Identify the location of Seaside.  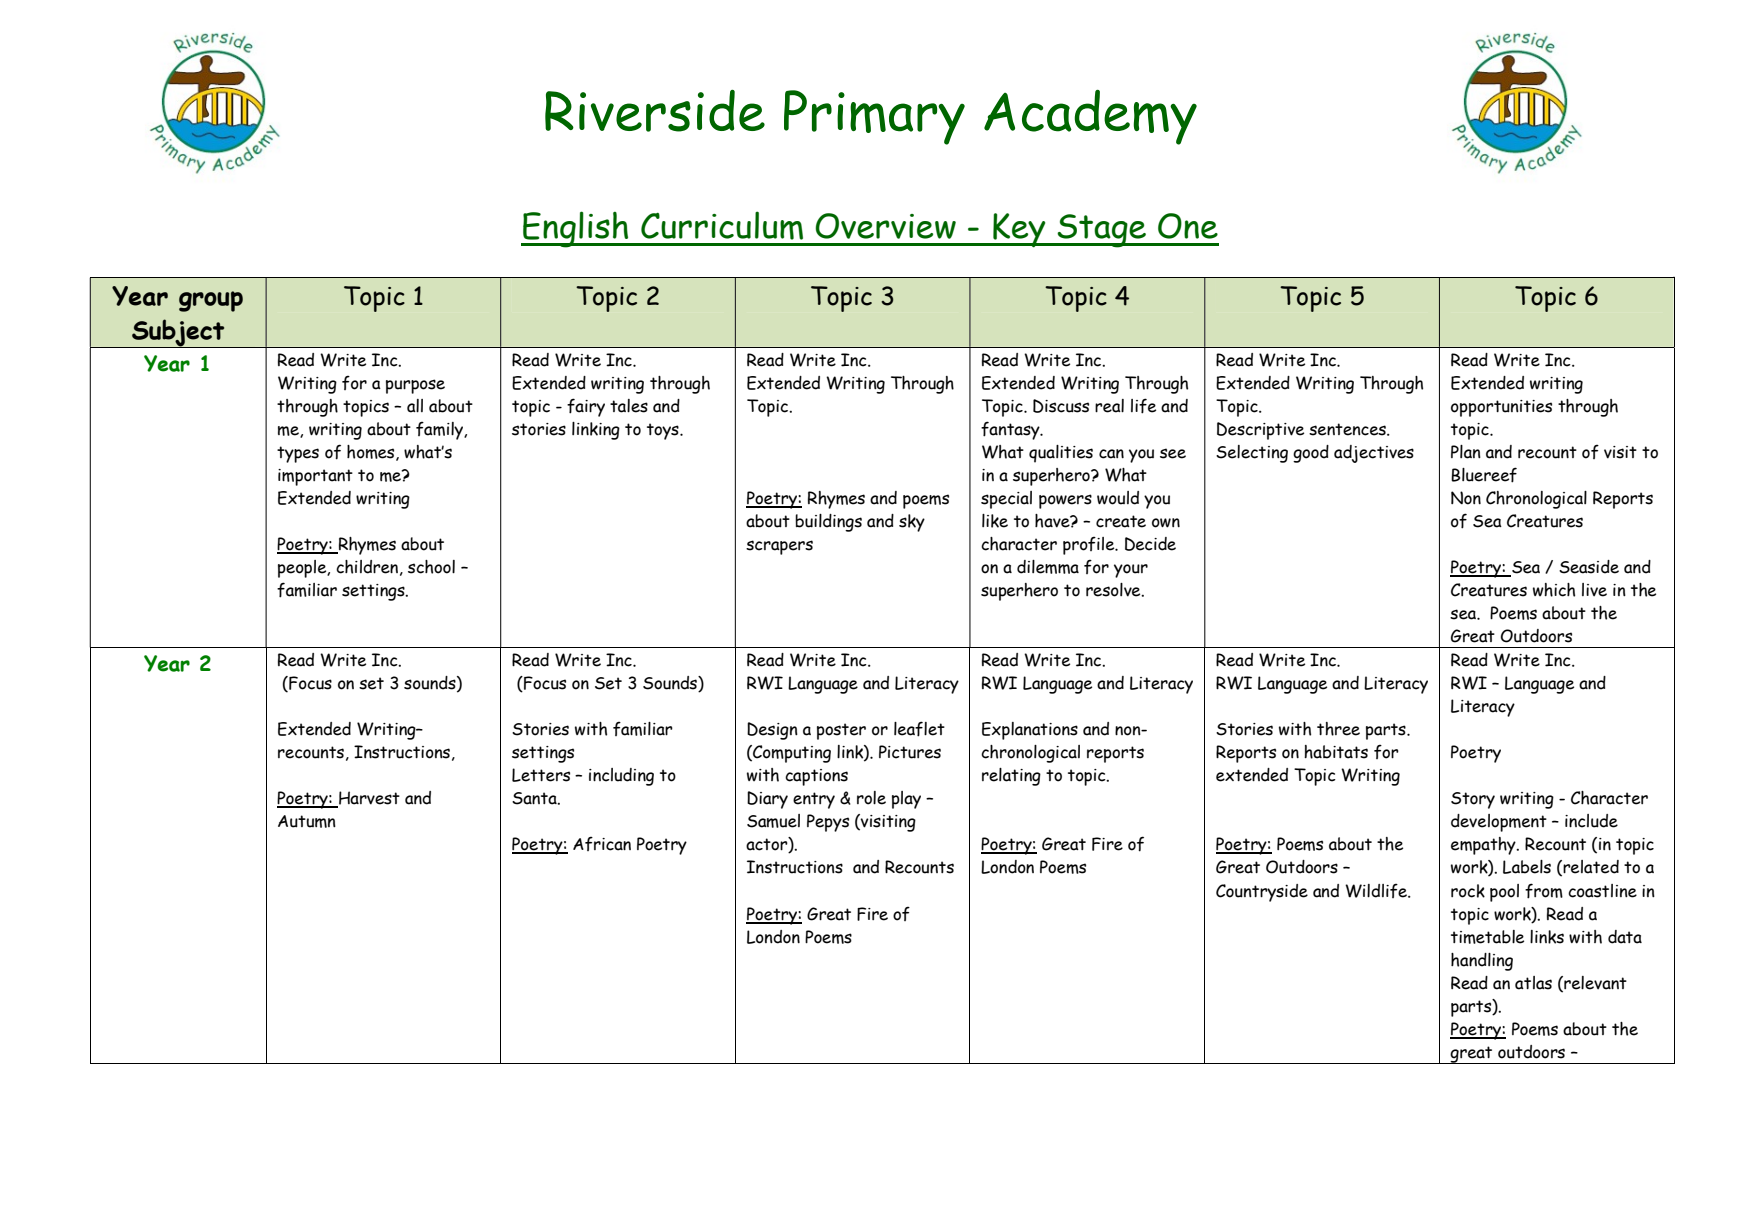
(1589, 567).
